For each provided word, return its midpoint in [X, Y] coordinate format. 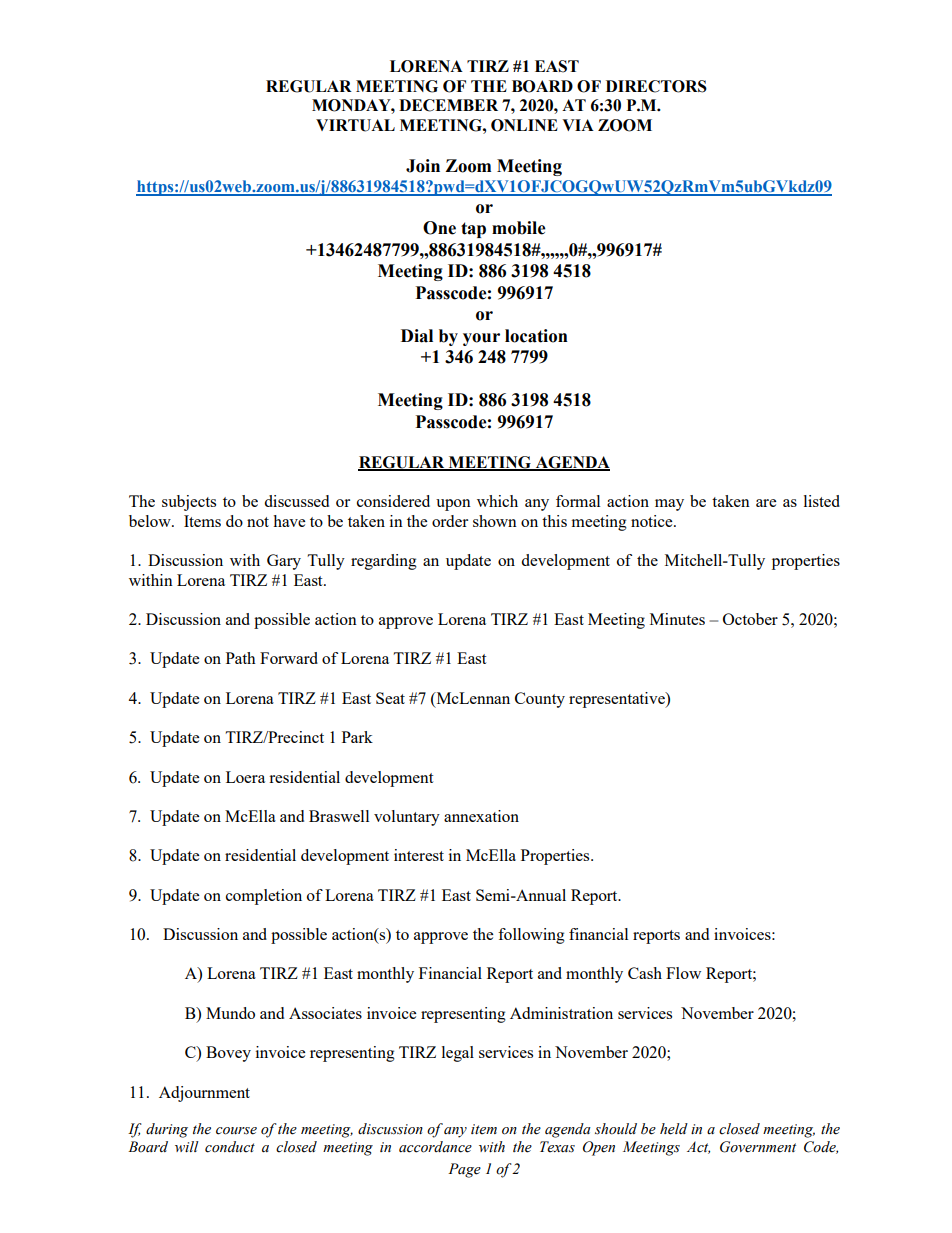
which [497, 501]
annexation [481, 816]
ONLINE [524, 125]
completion [264, 897]
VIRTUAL [355, 125]
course [236, 1131]
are [766, 503]
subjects [189, 503]
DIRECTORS [656, 86]
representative [618, 700]
